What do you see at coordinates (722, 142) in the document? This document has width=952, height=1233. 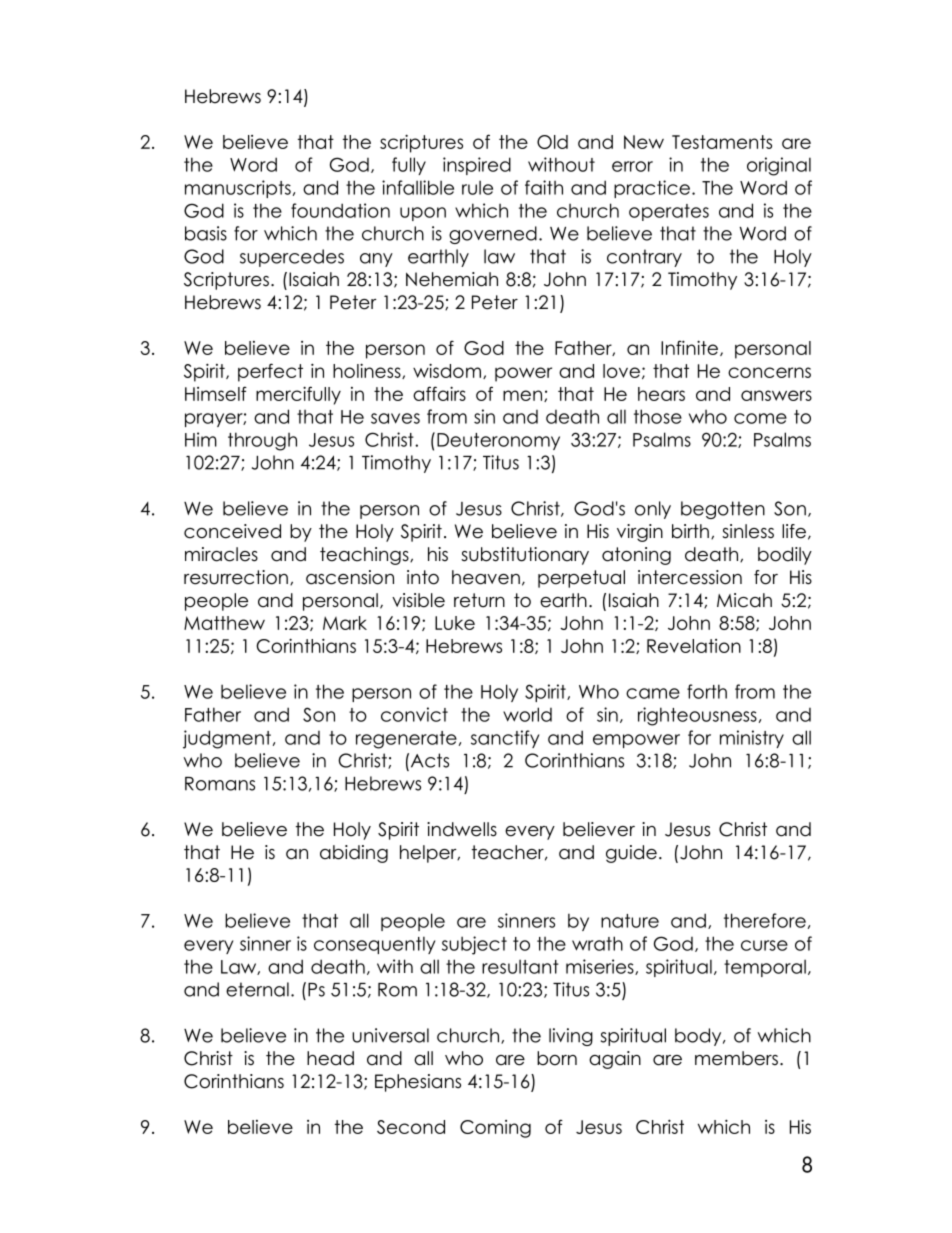 I see `Testaments` at bounding box center [722, 142].
